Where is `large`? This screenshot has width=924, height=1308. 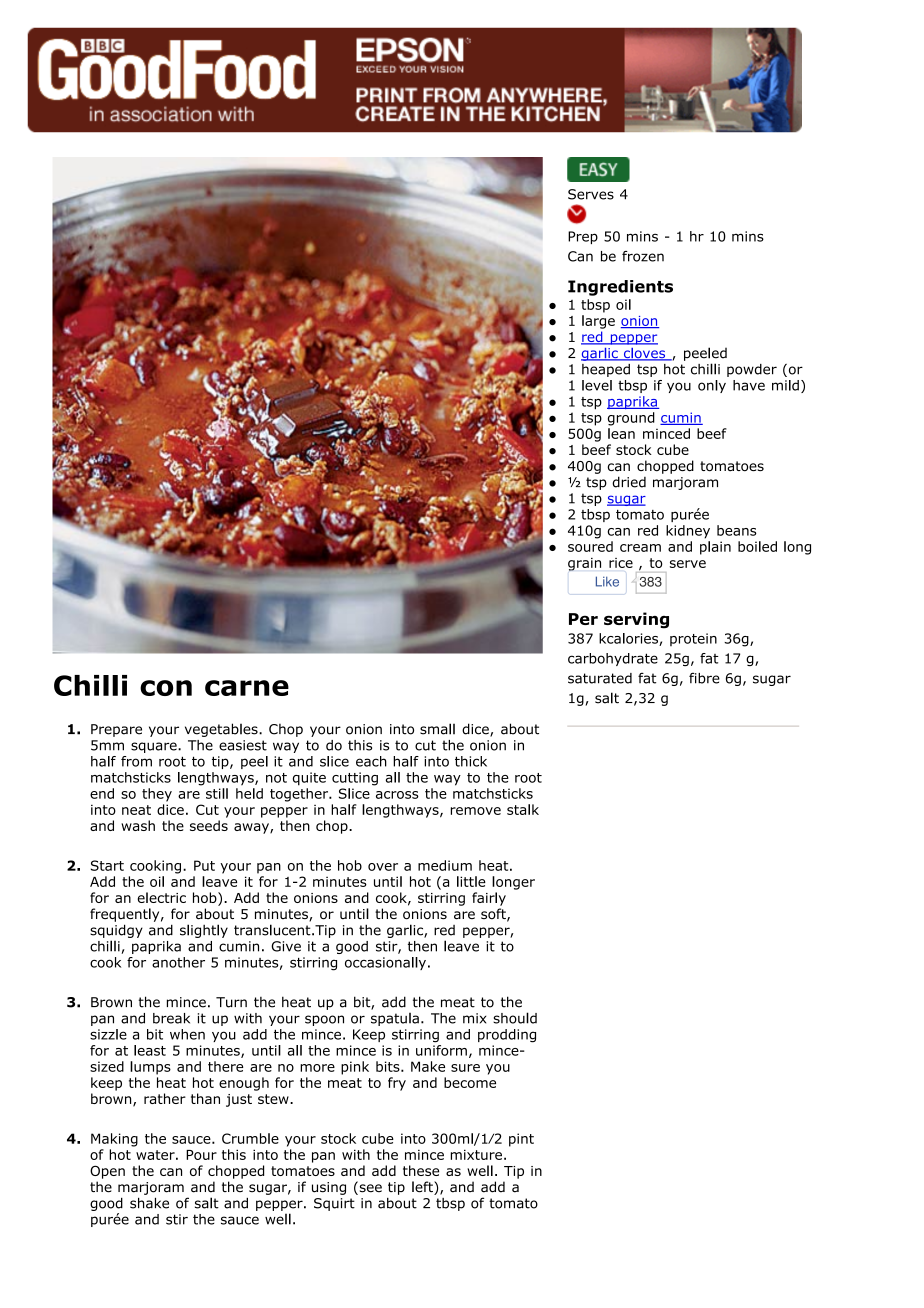
large is located at coordinates (598, 322).
